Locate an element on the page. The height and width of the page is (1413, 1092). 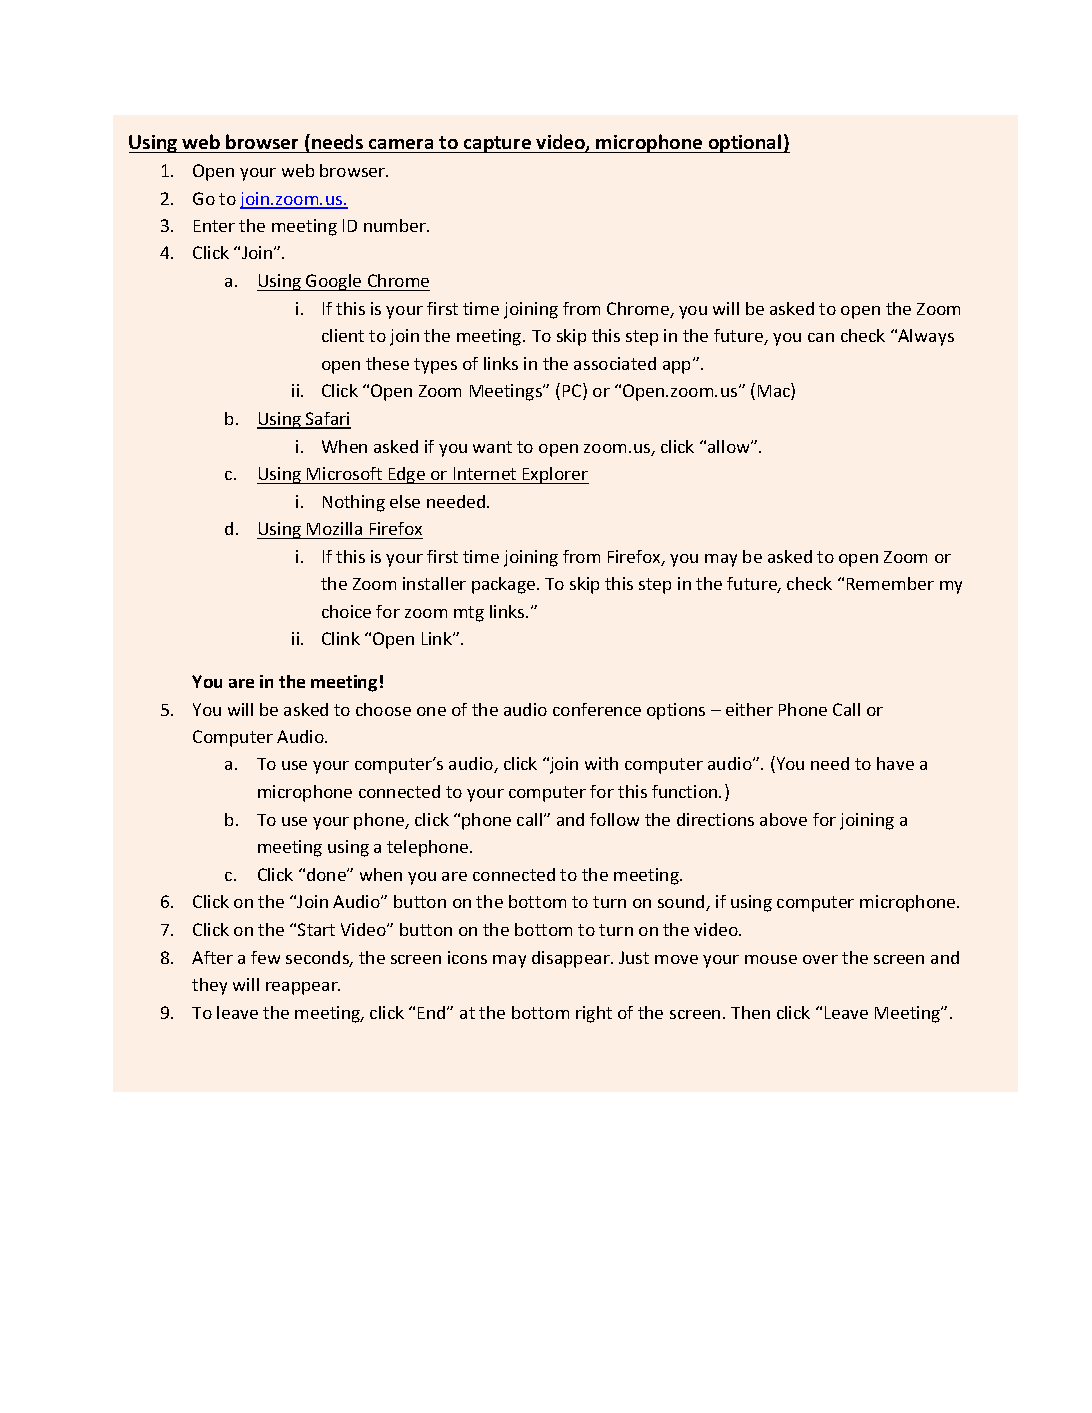
conference is located at coordinates (597, 709).
